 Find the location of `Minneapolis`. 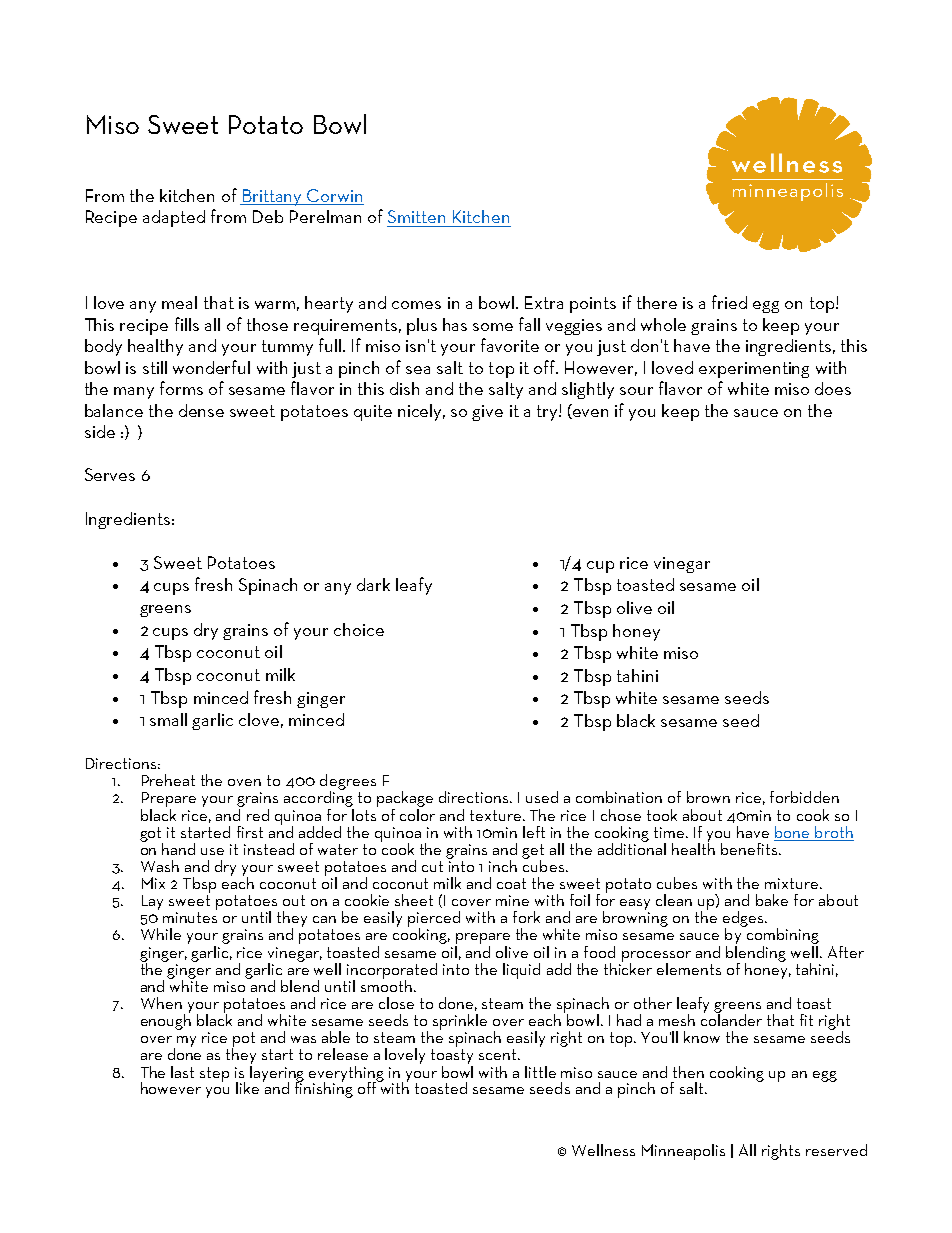

Minneapolis is located at coordinates (683, 1152).
